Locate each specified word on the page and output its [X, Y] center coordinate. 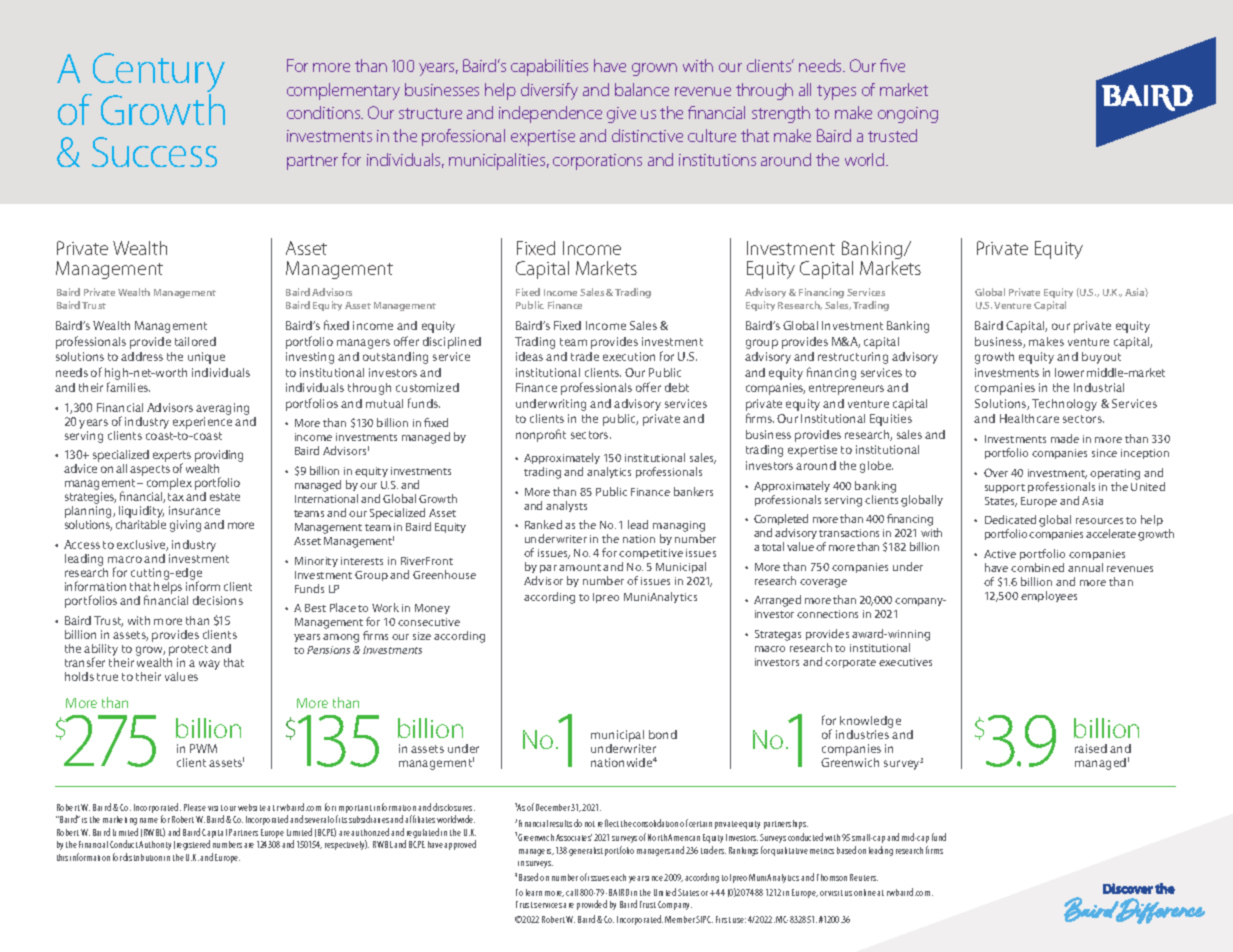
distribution [142, 857]
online [865, 892]
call [572, 892]
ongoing [908, 115]
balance [642, 89]
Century [157, 74]
